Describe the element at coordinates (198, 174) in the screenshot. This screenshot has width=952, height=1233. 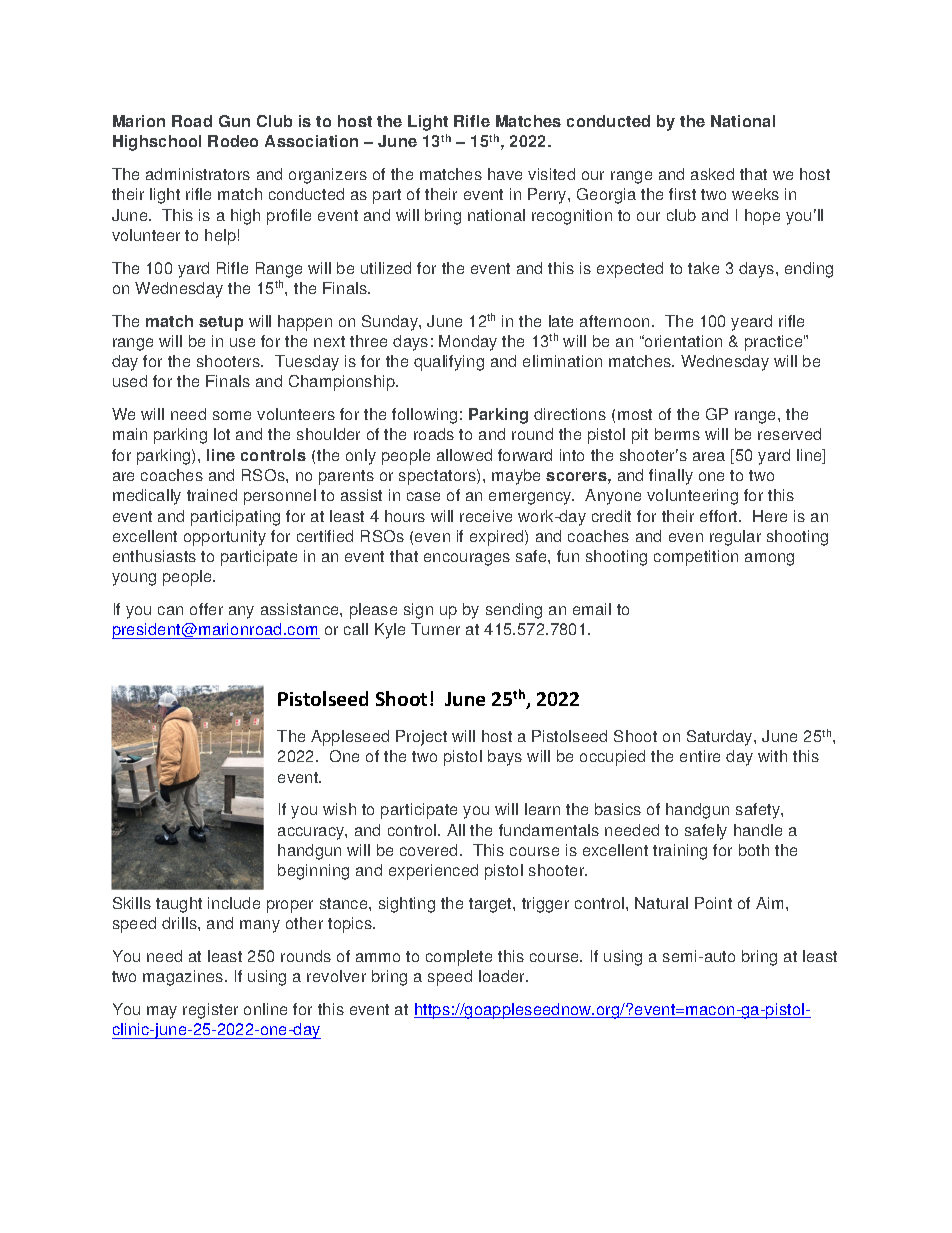
I see `administrators` at that location.
